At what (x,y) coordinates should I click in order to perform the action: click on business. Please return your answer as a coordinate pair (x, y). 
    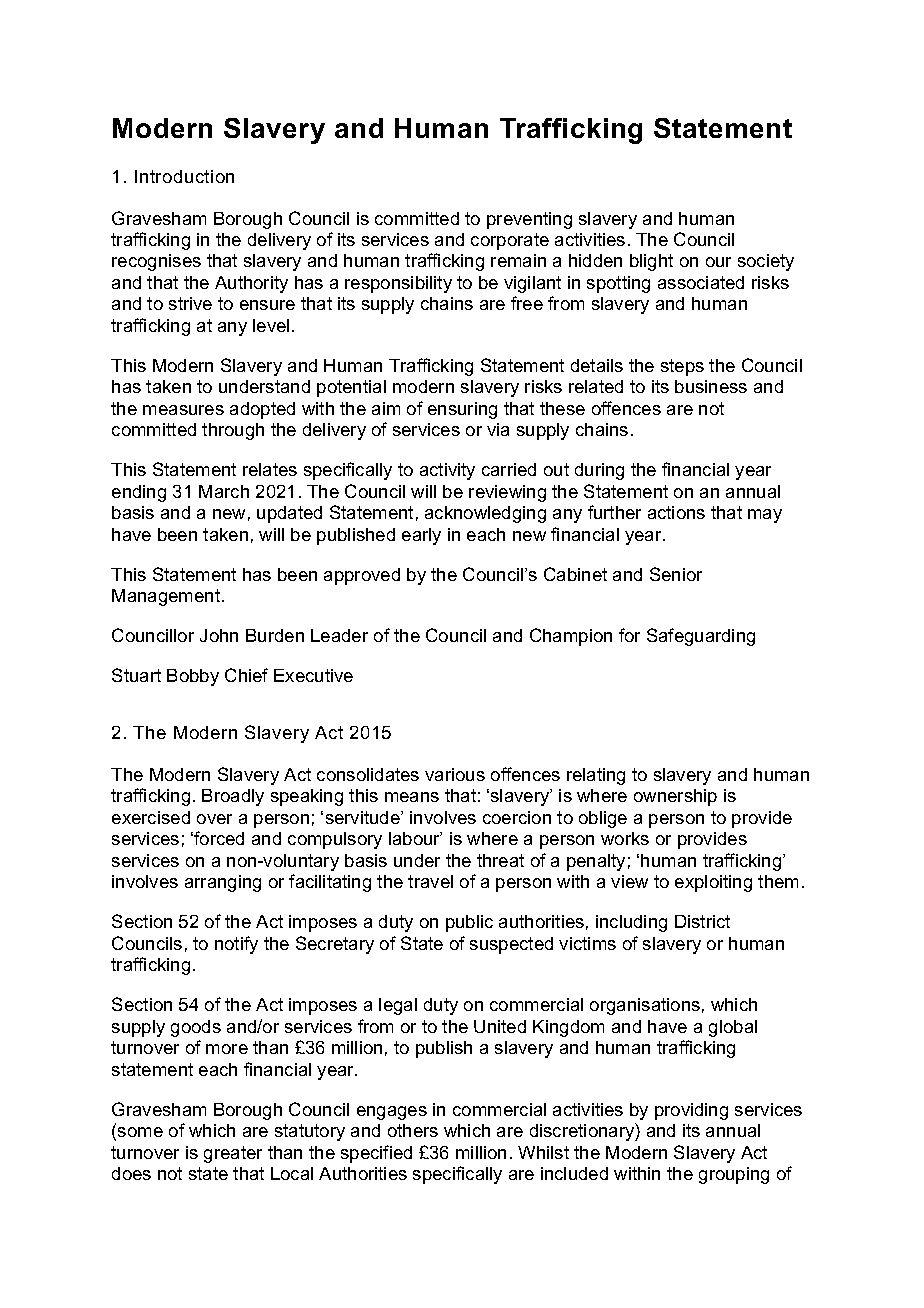
    Looking at the image, I should click on (711, 386).
